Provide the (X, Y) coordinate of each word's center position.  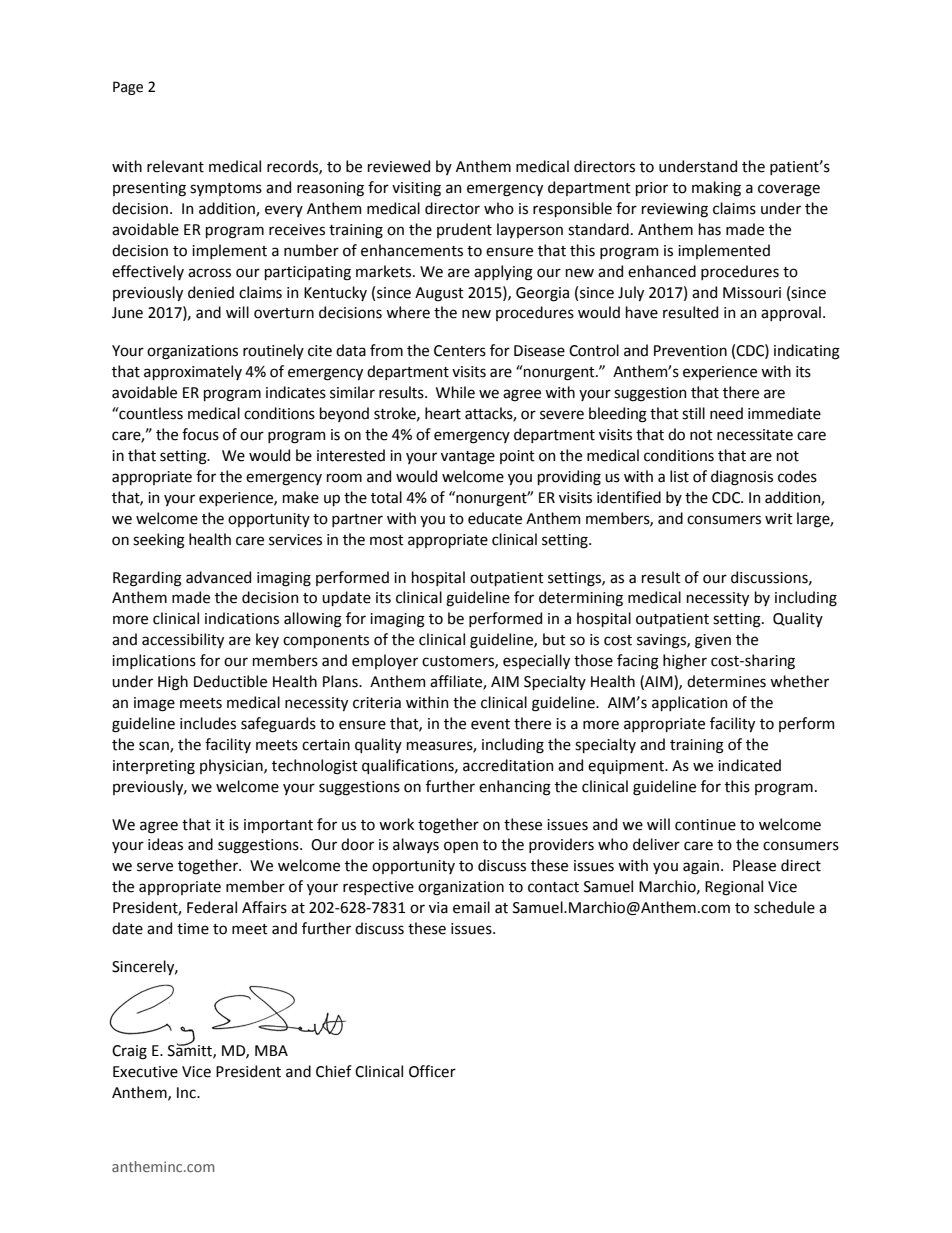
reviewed (399, 166)
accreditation (508, 765)
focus (200, 434)
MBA (271, 1050)
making (716, 189)
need (726, 413)
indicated (749, 765)
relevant (175, 166)
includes (208, 723)
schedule (784, 907)
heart (443, 413)
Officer (432, 1071)
